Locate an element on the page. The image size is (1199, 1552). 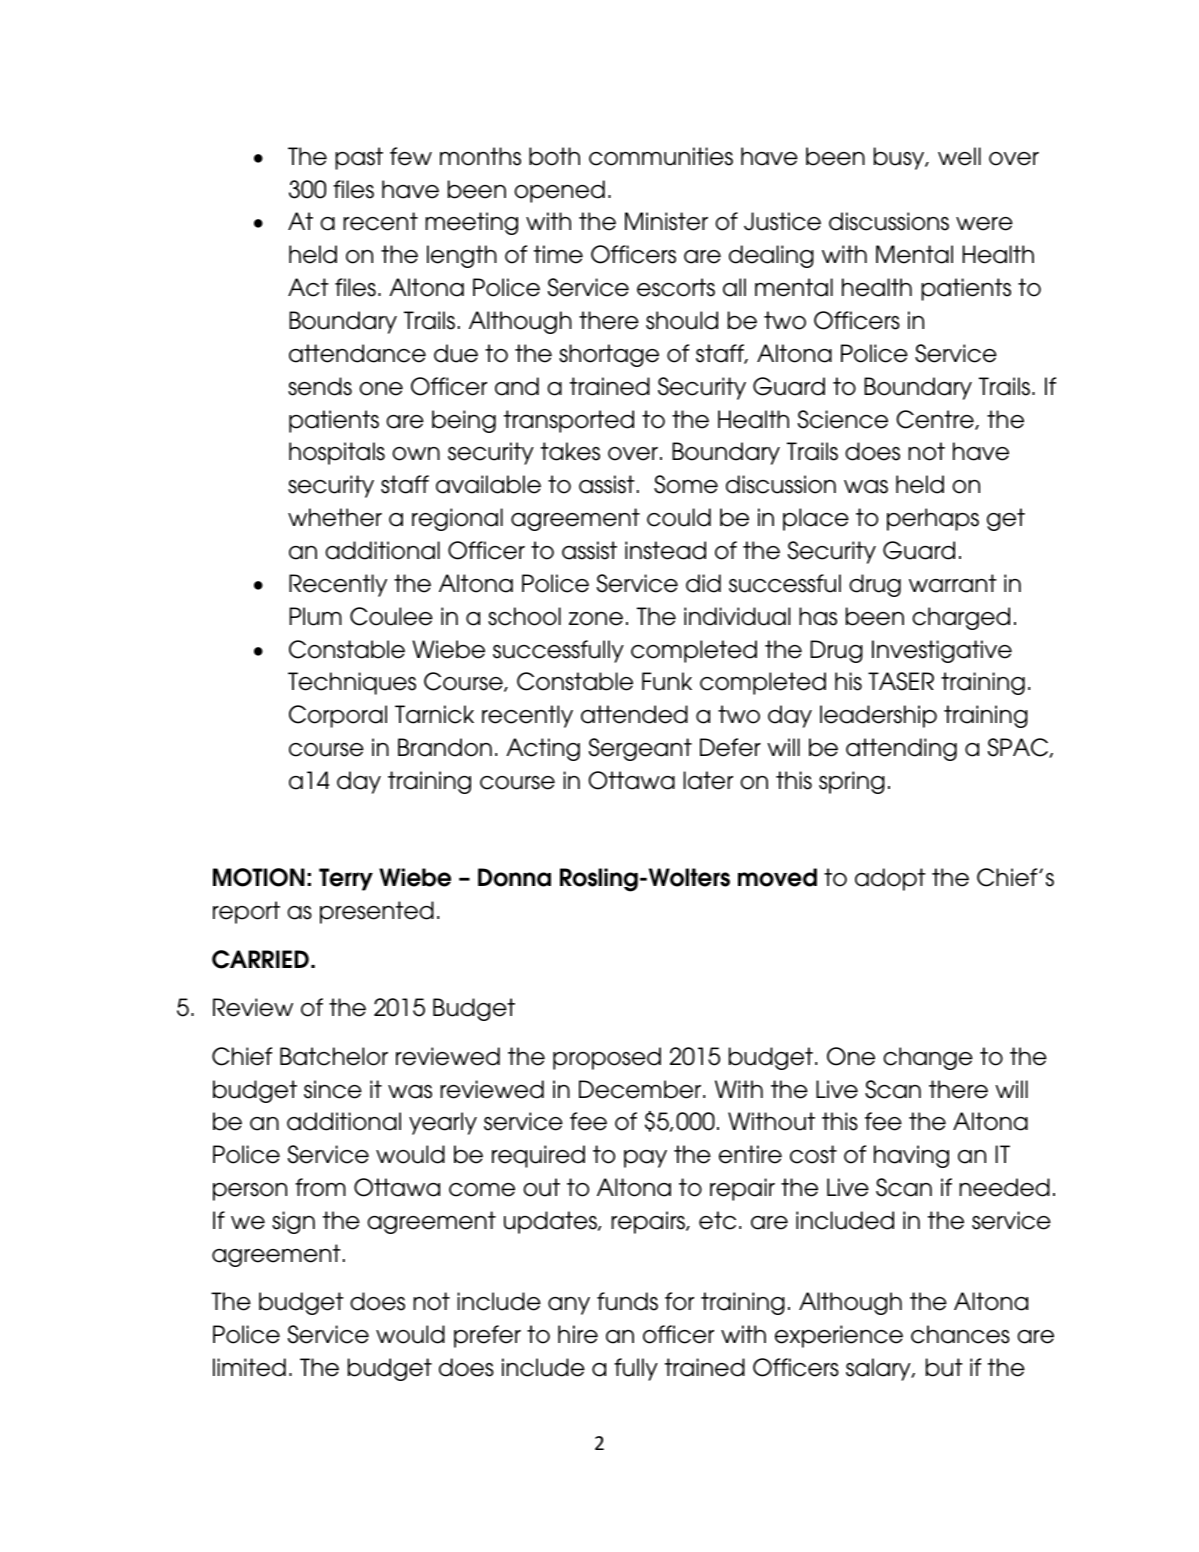
attending is located at coordinates (901, 749).
